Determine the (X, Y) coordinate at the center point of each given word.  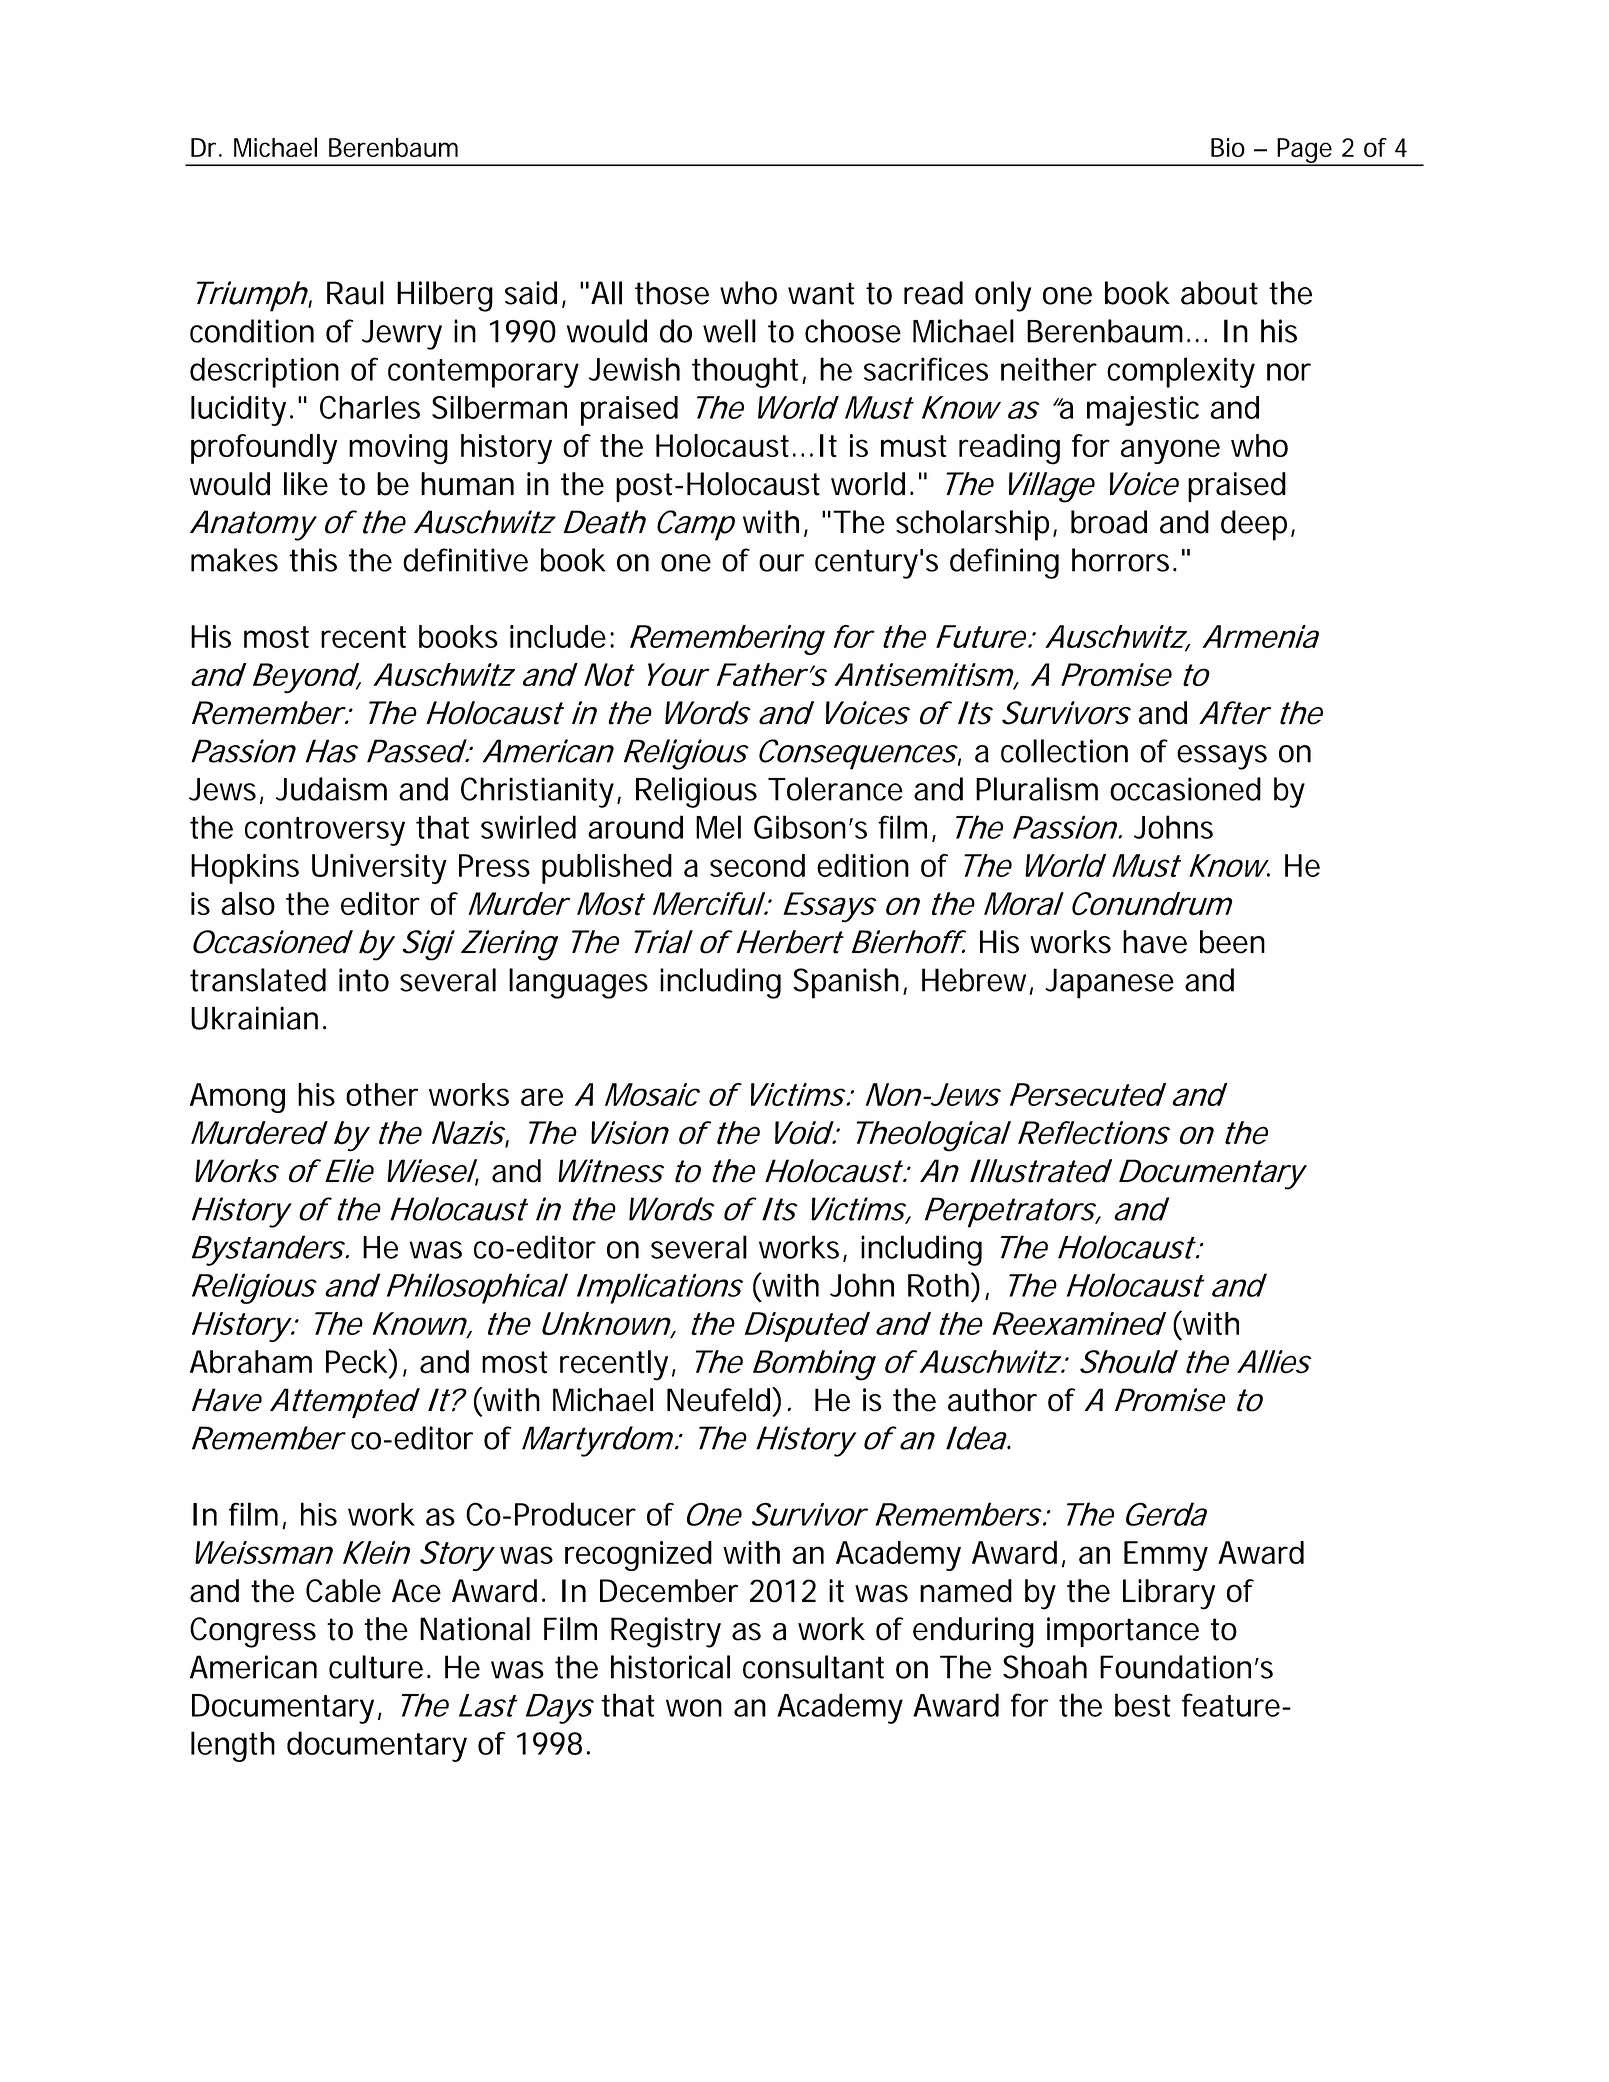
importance (1123, 1632)
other (382, 1094)
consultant (813, 1667)
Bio (1228, 147)
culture (376, 1667)
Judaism (331, 789)
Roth (940, 1284)
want (821, 293)
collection (1064, 751)
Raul (355, 293)
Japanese (1109, 983)
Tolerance (835, 789)
